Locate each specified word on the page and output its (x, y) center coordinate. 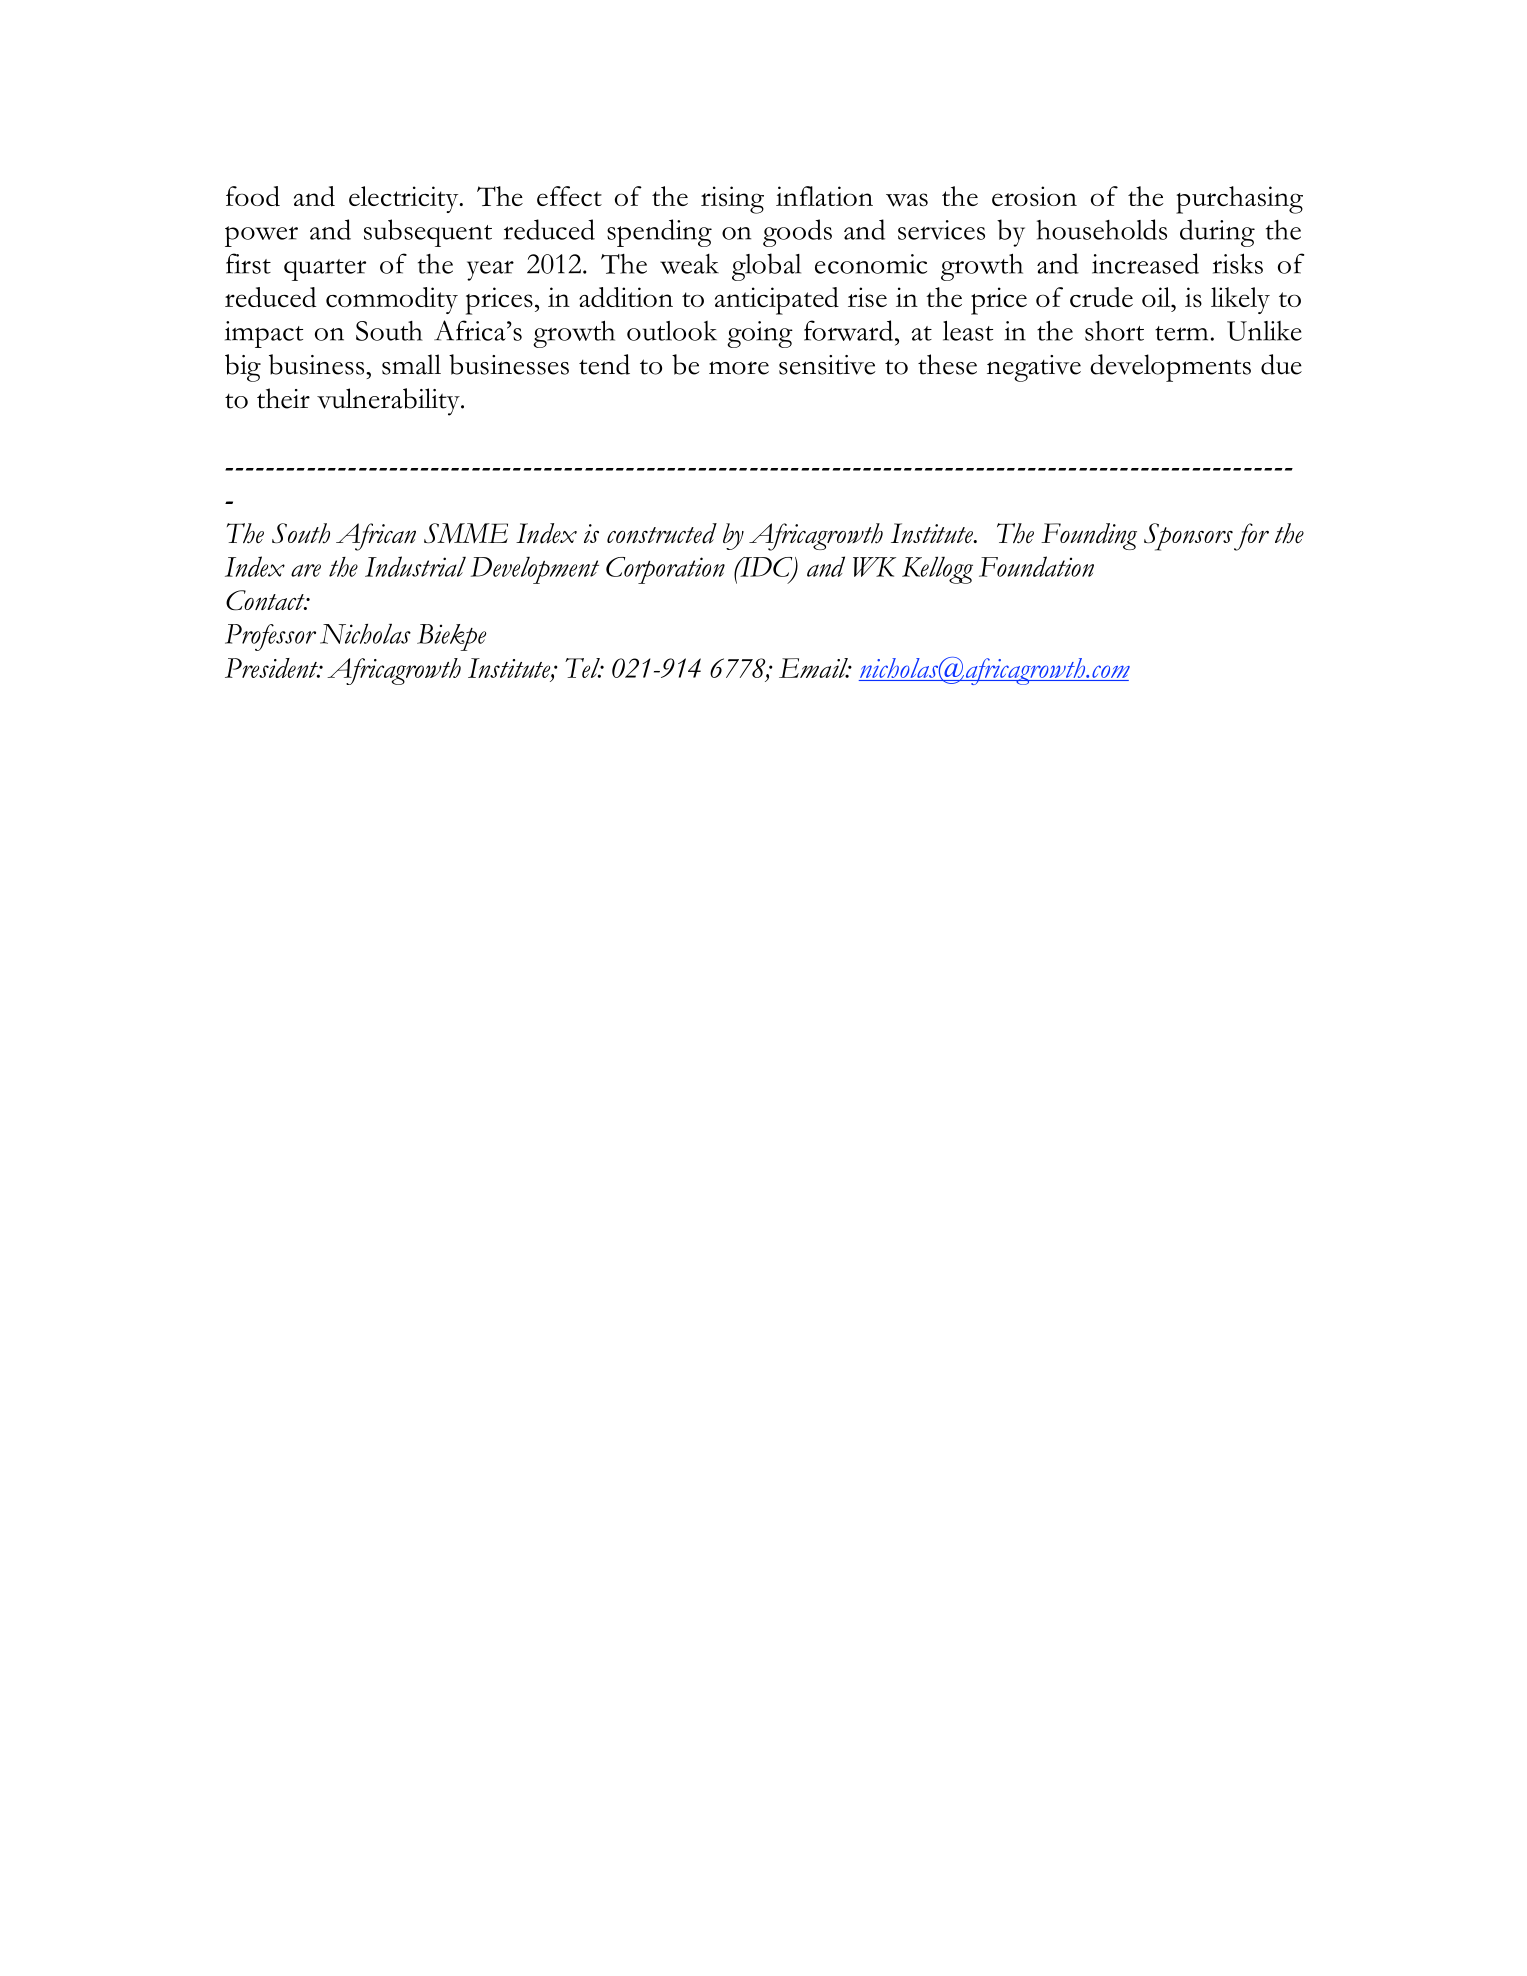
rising (732, 200)
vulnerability (389, 402)
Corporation (665, 570)
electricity (405, 199)
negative (1034, 368)
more (739, 368)
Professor (270, 637)
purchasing (1239, 200)
